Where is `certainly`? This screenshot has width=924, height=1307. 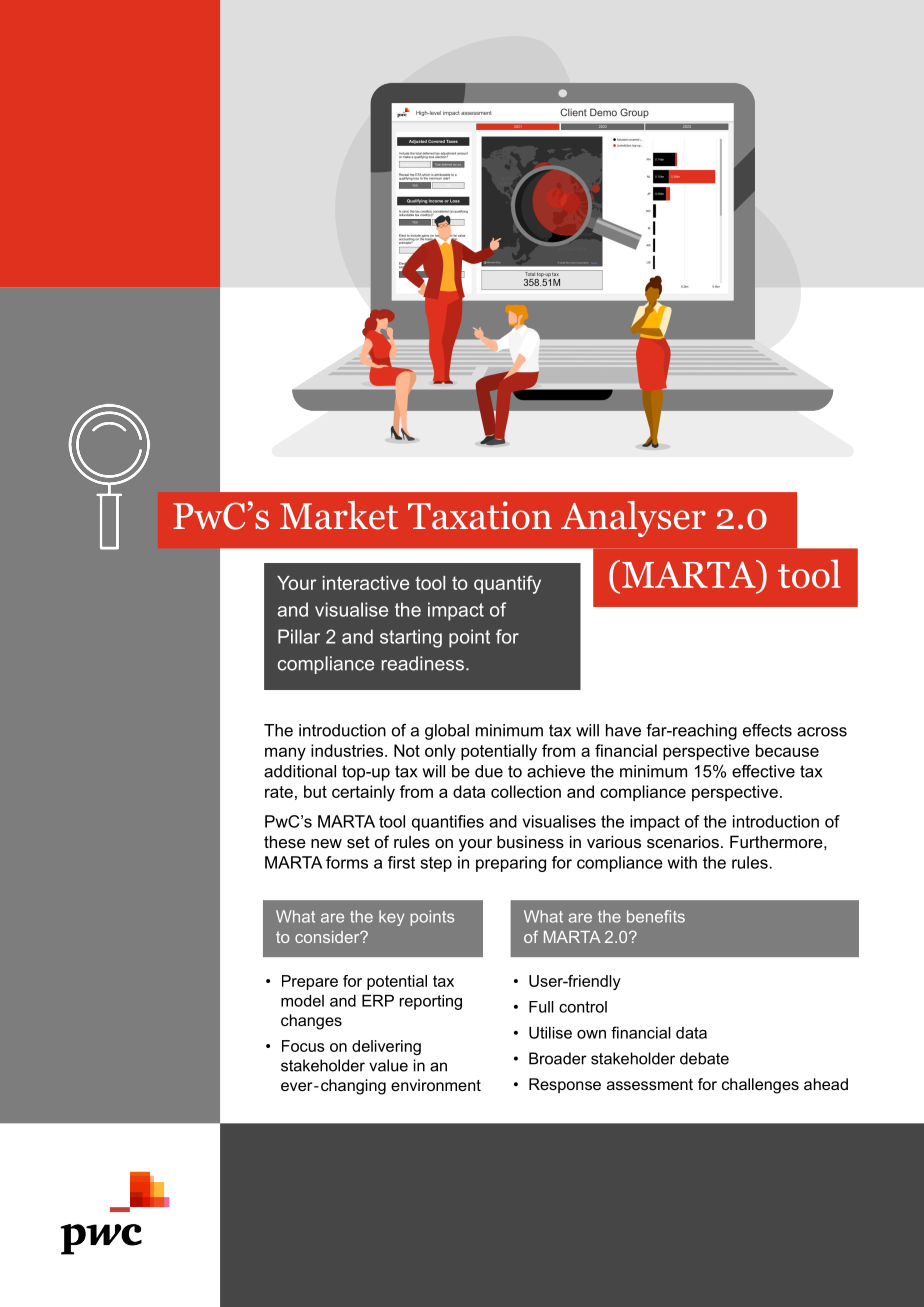 certainly is located at coordinates (363, 793).
